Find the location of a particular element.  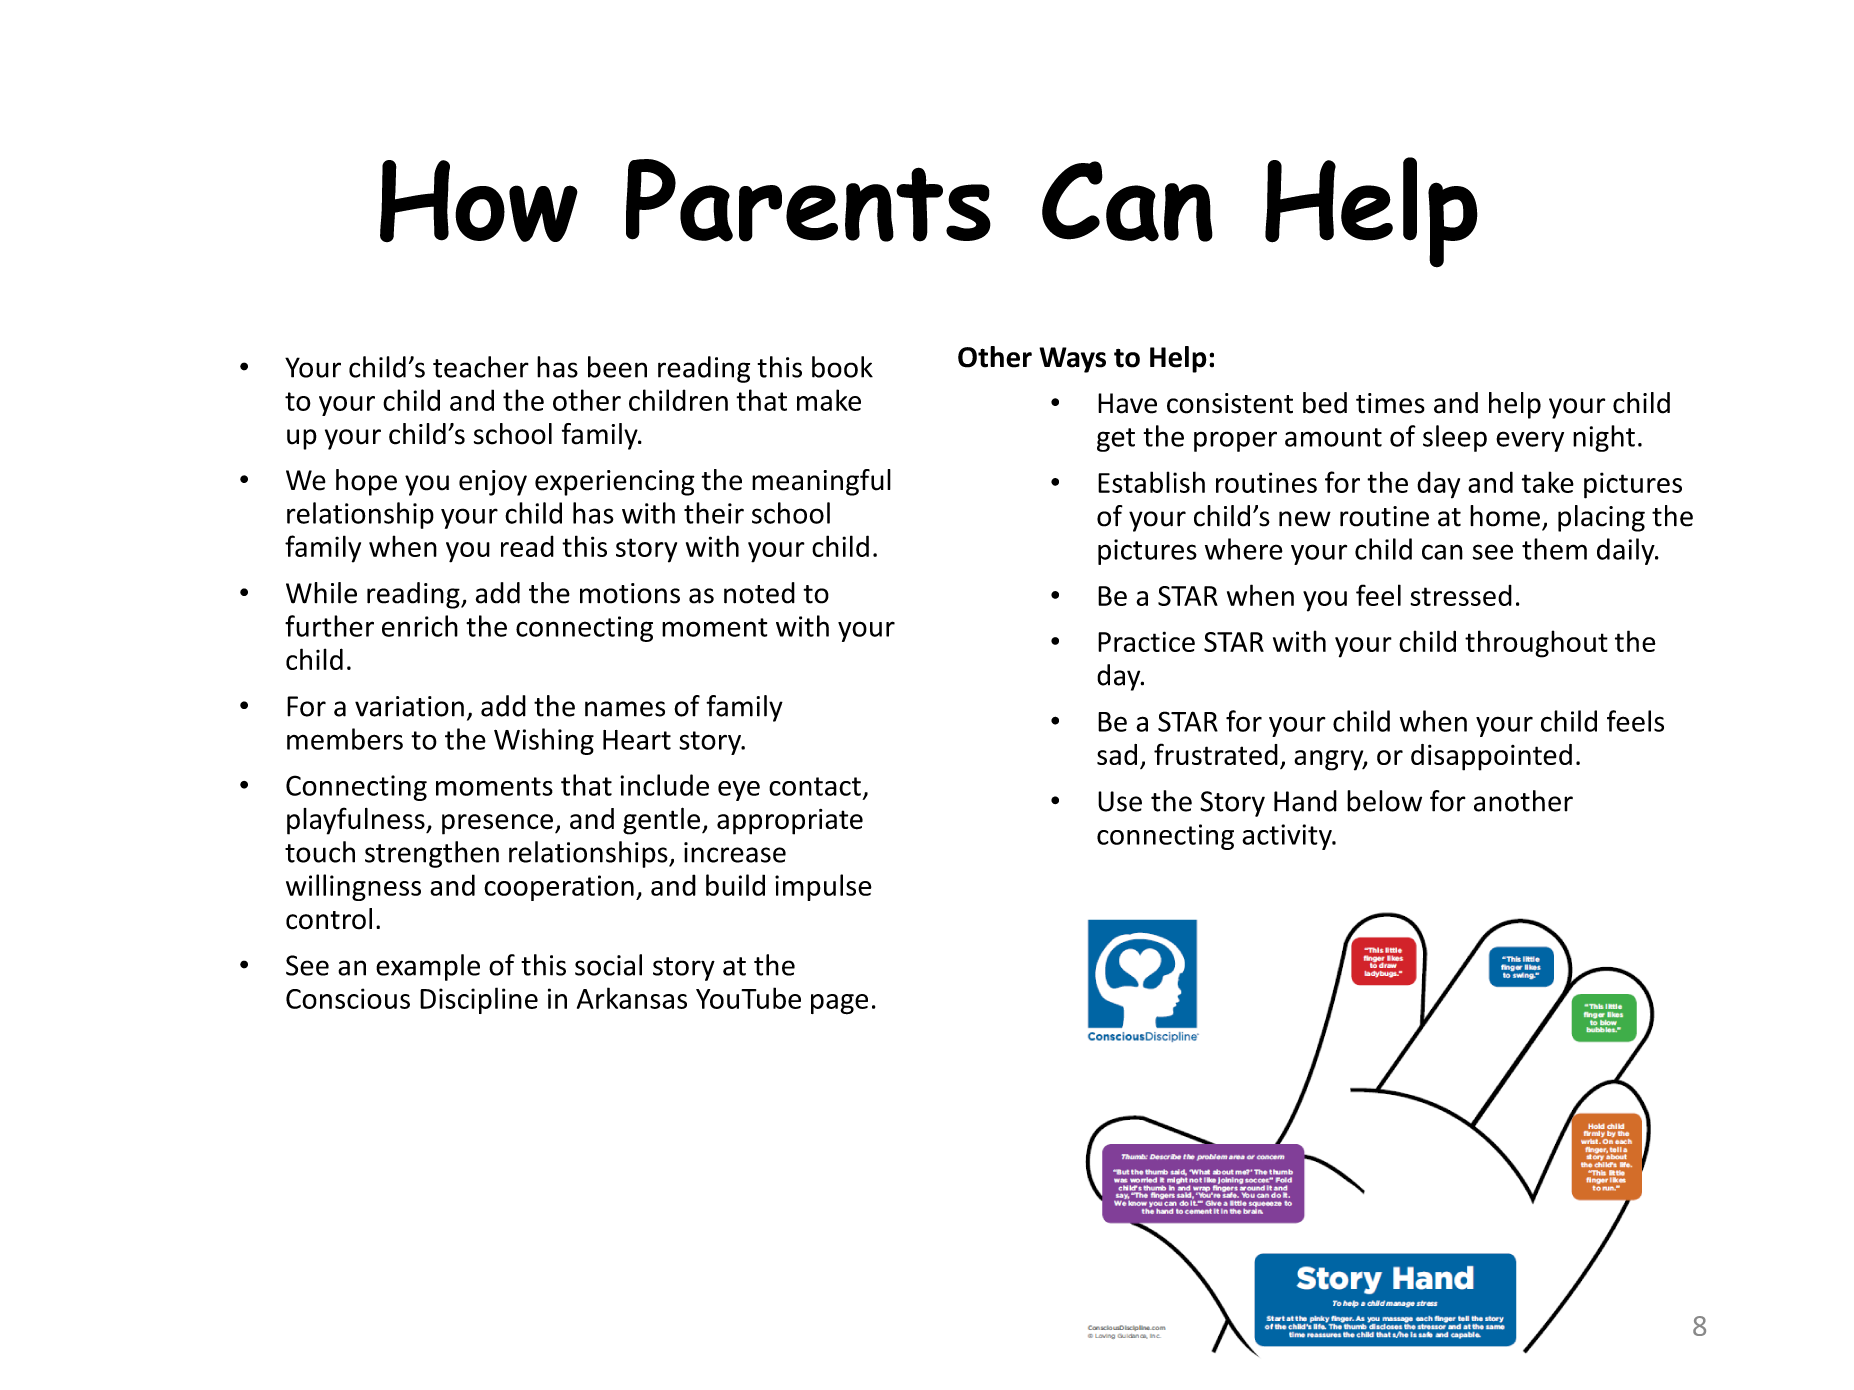

Use is located at coordinates (1120, 801).
